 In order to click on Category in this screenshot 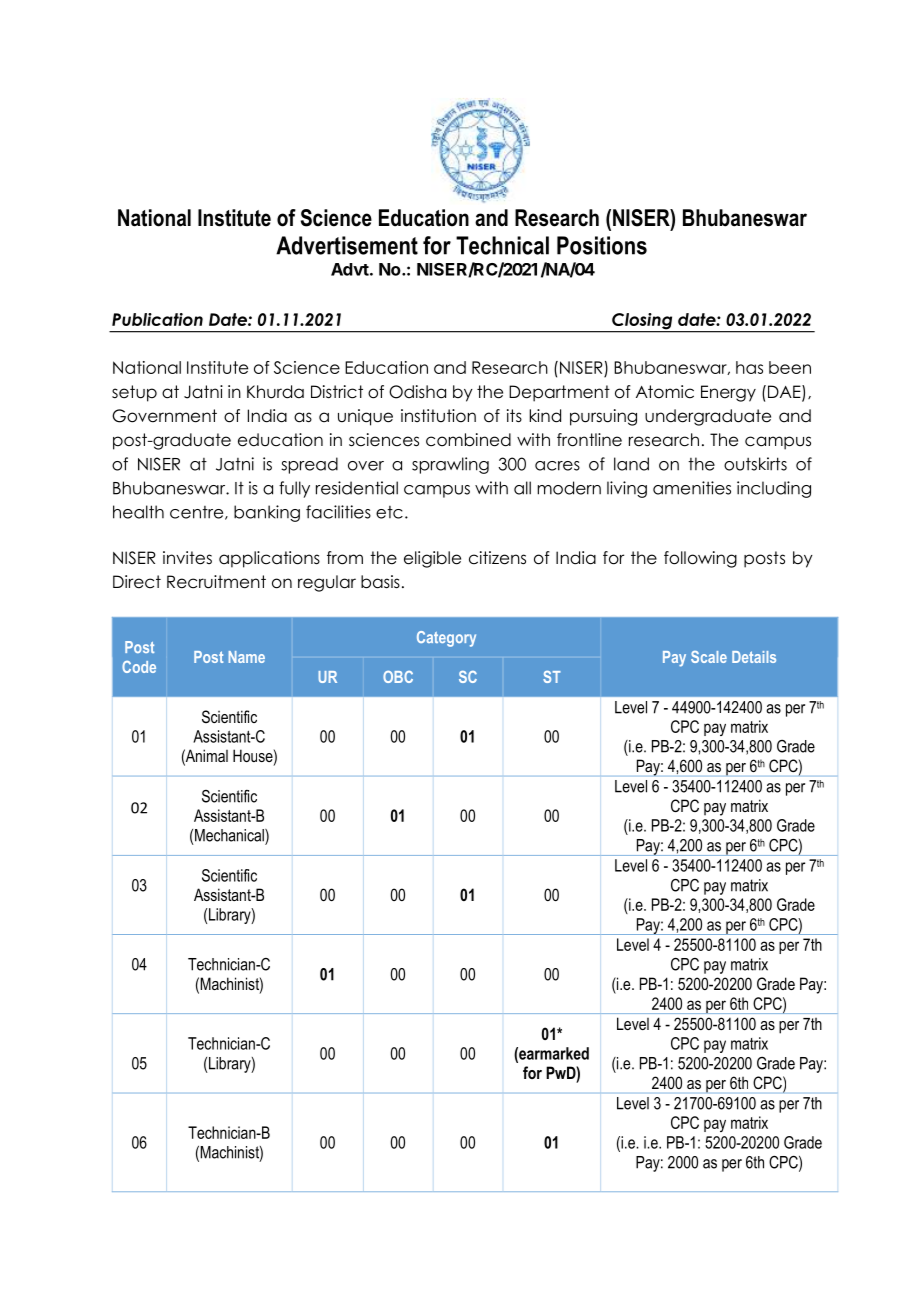, I will do `click(446, 639)`.
